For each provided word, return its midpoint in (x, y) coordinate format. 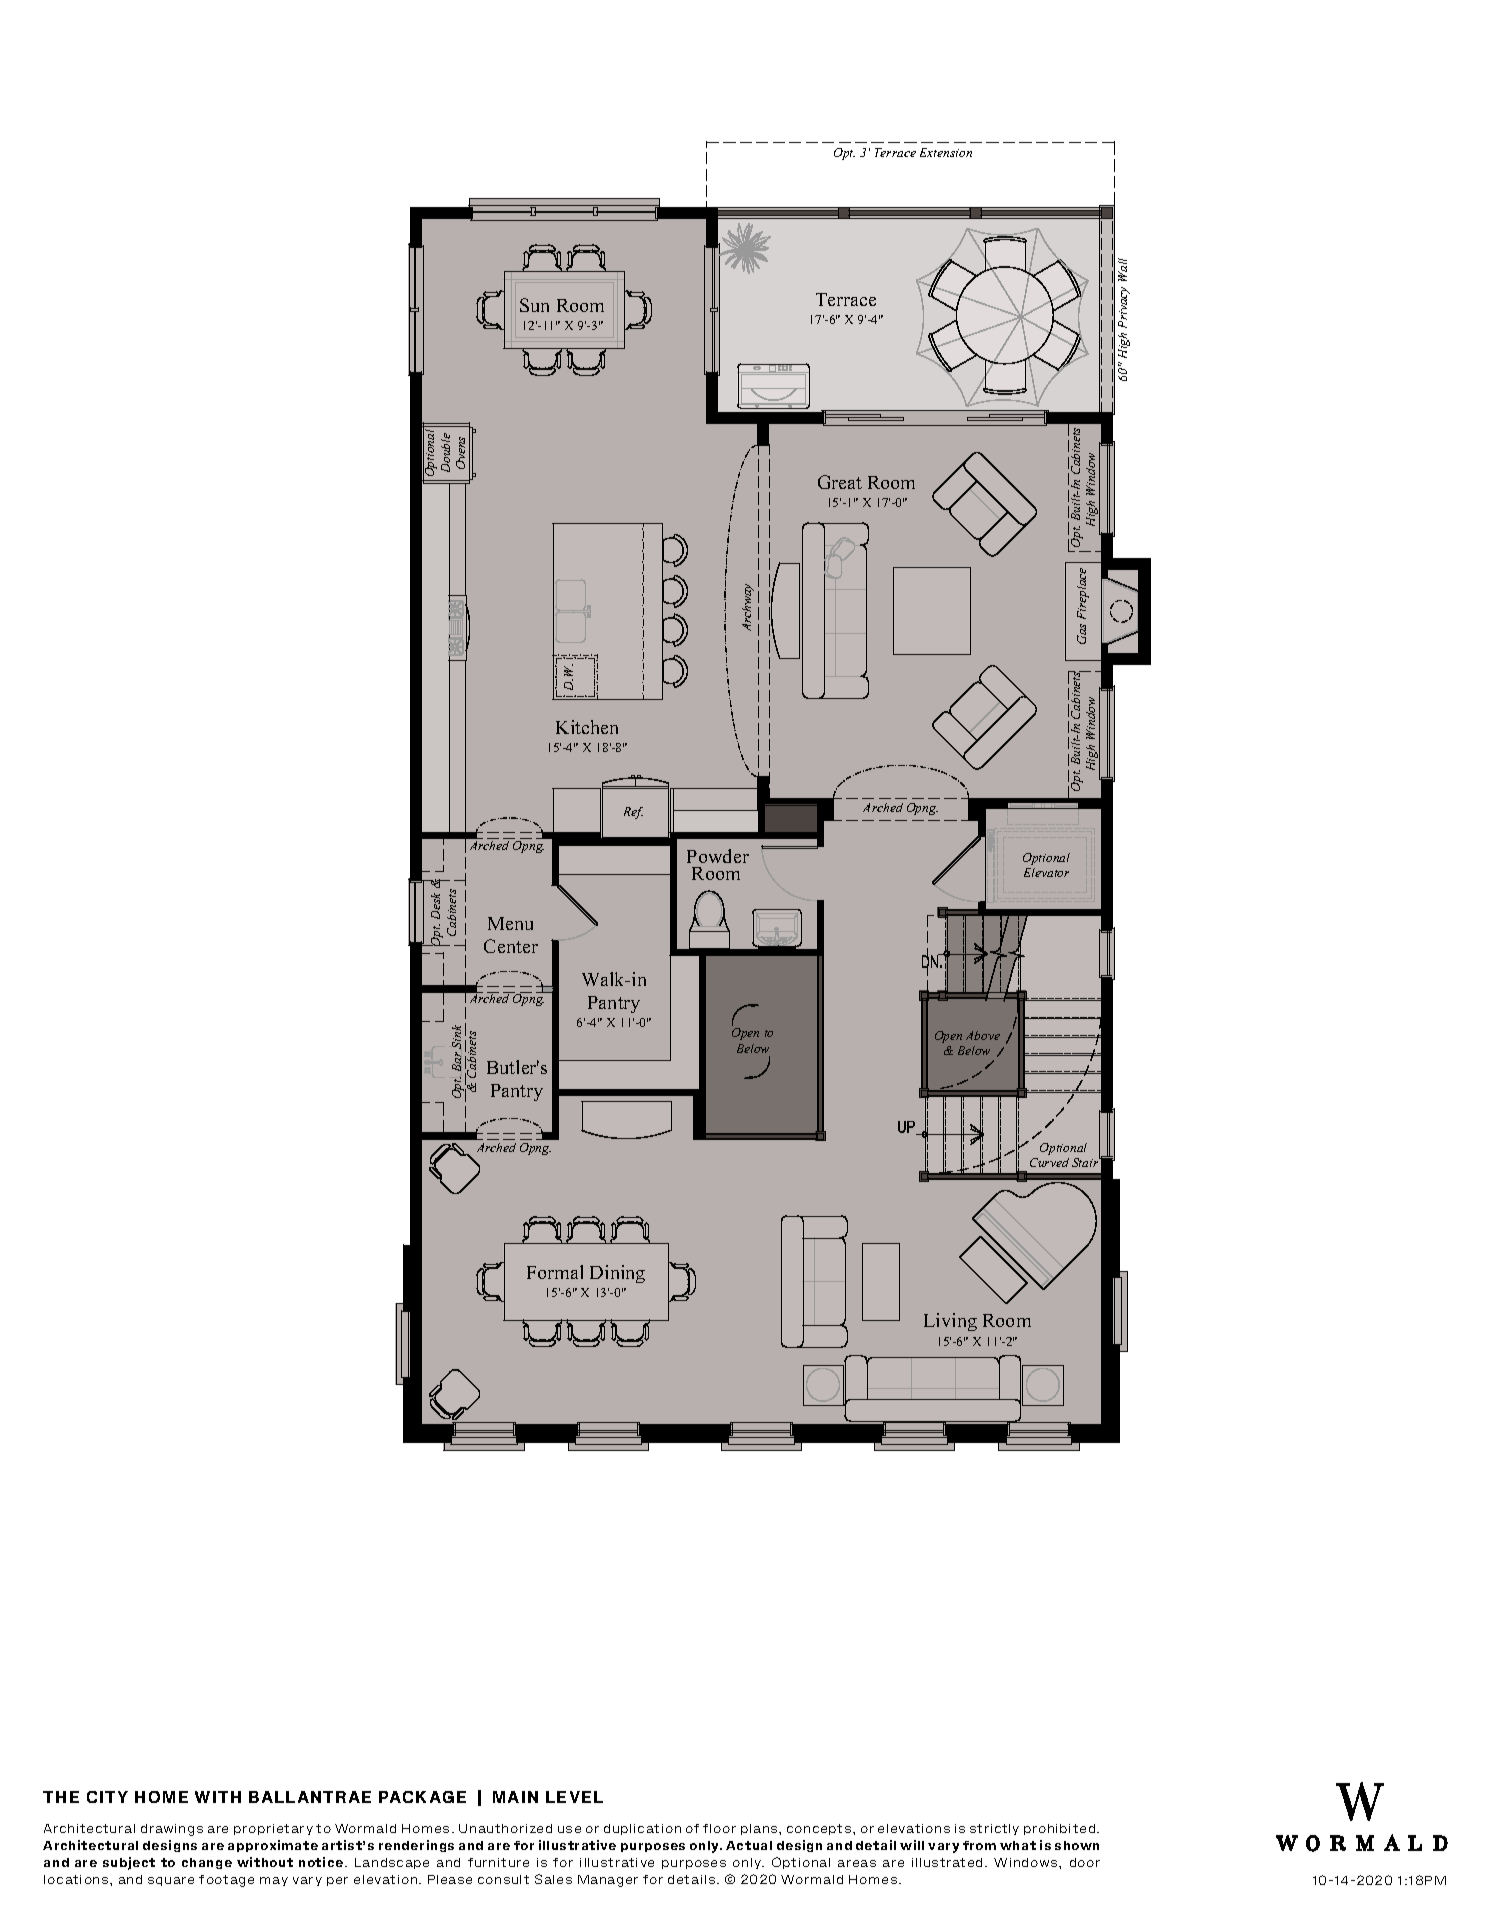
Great (840, 482)
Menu (510, 923)
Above (983, 1035)
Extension (946, 152)
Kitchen (587, 727)
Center (511, 946)
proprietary (273, 1829)
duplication (642, 1829)
